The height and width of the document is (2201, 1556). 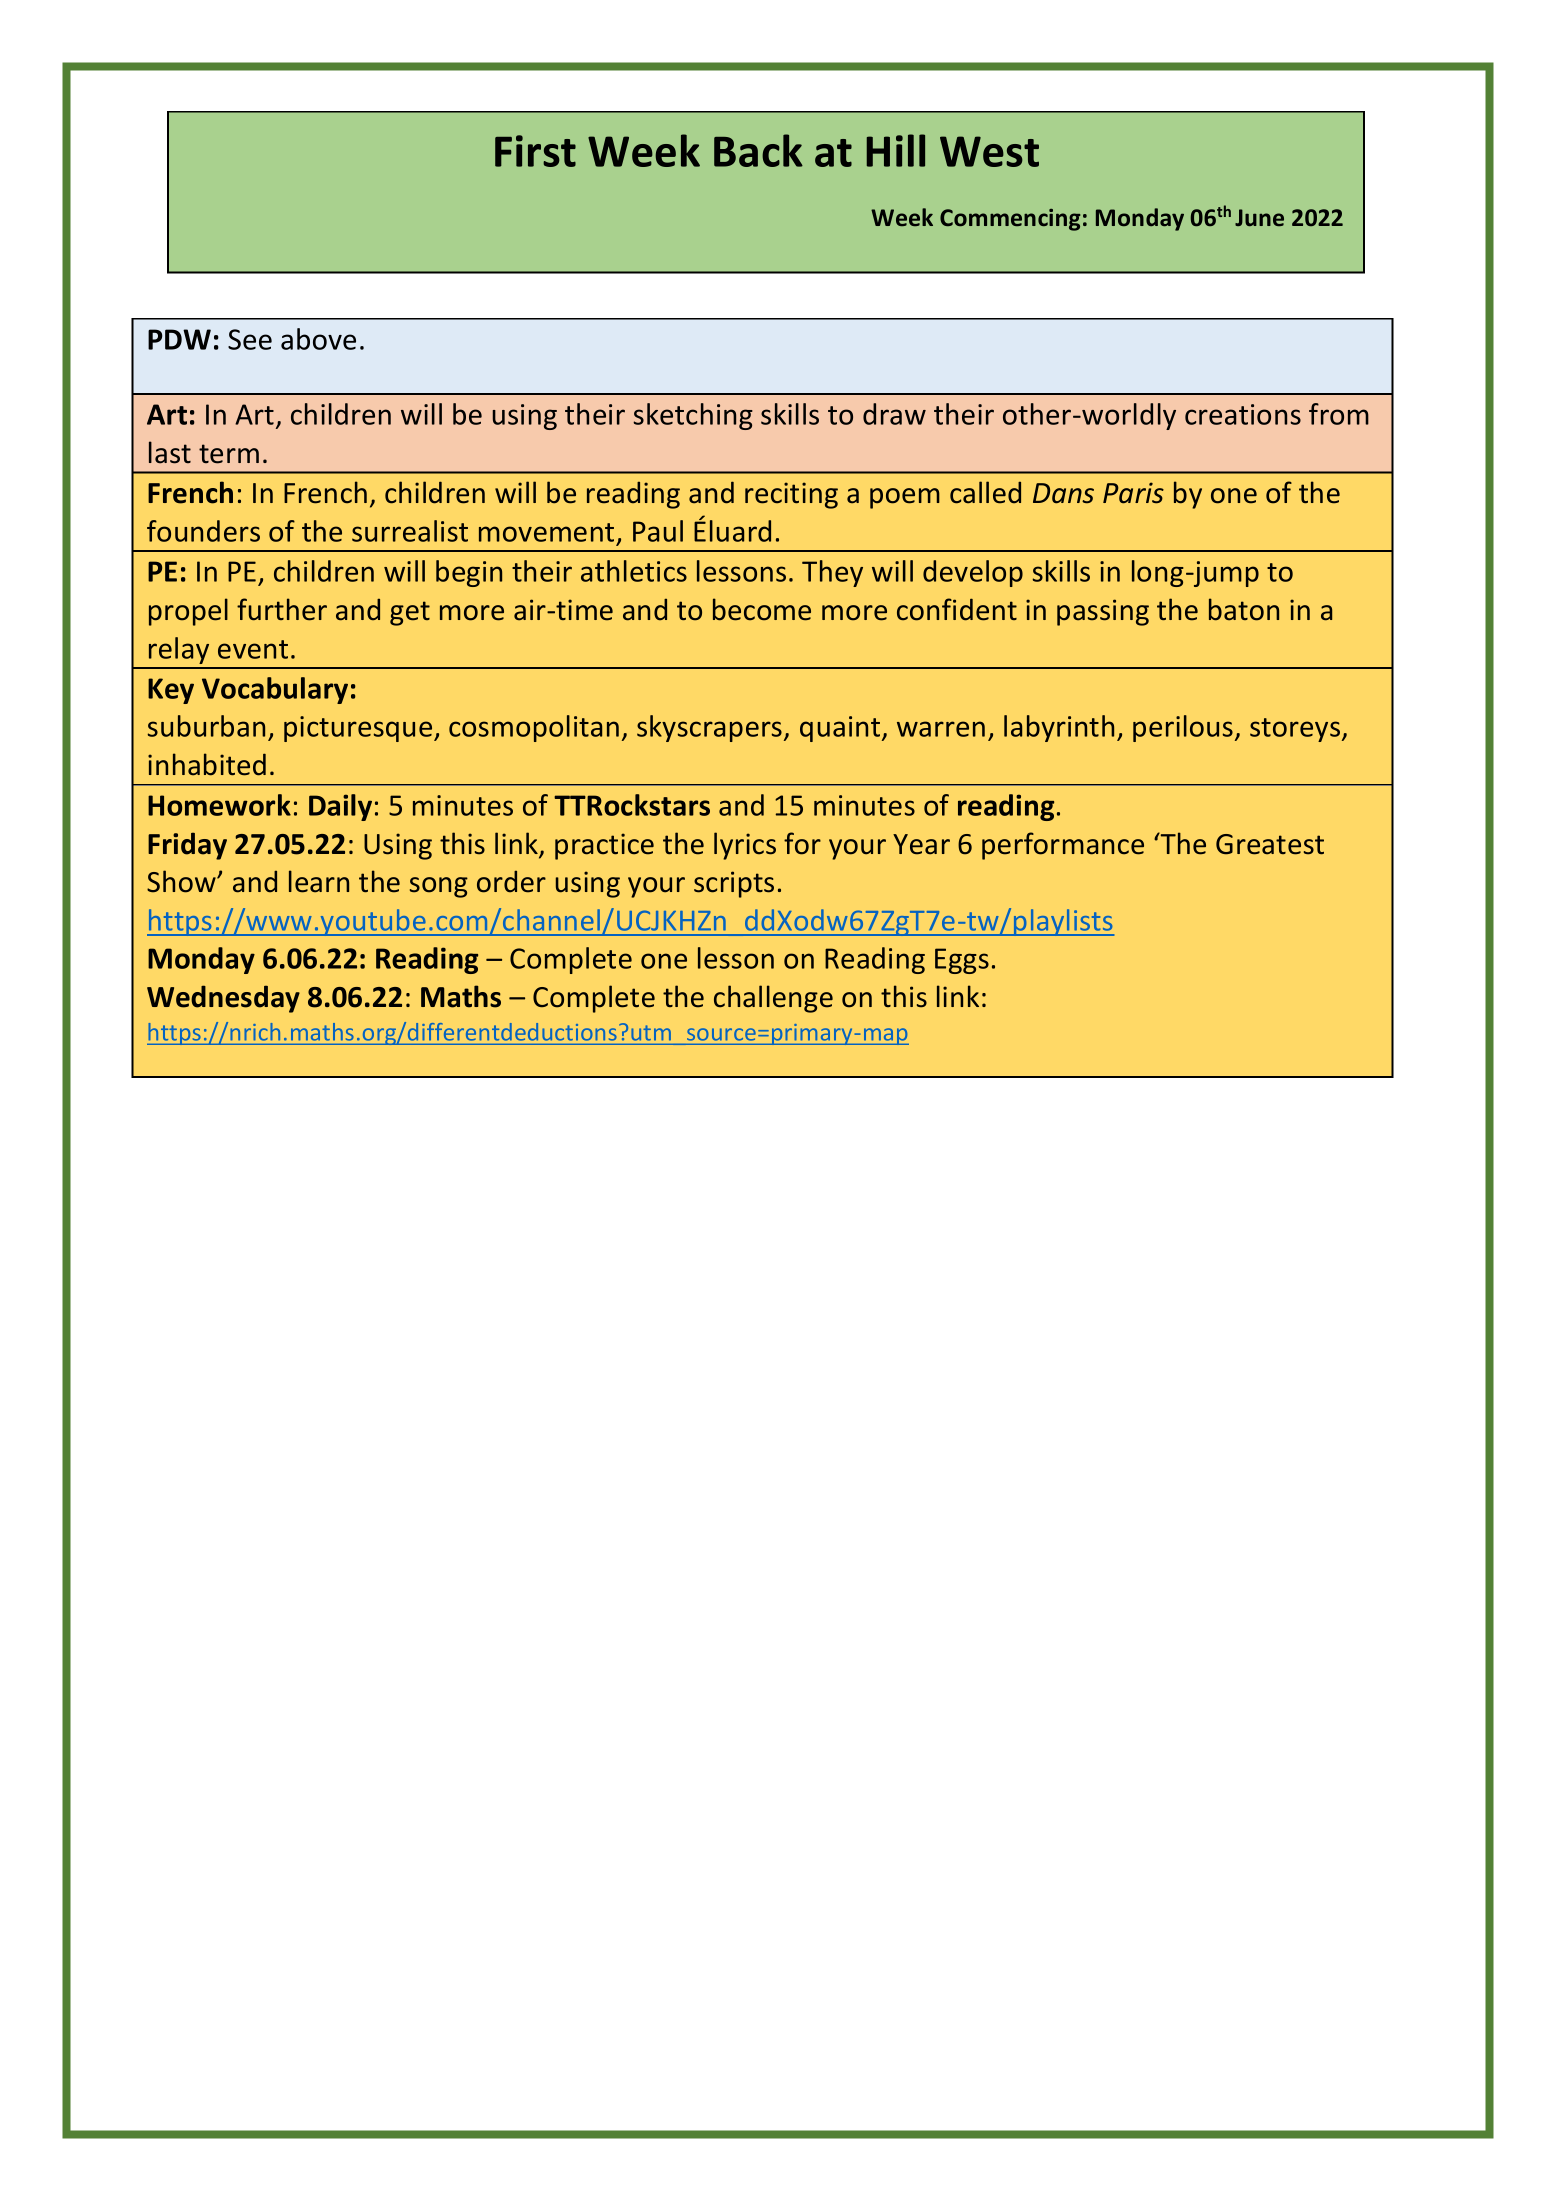 I want to click on Vocabulary, so click(x=275, y=690).
